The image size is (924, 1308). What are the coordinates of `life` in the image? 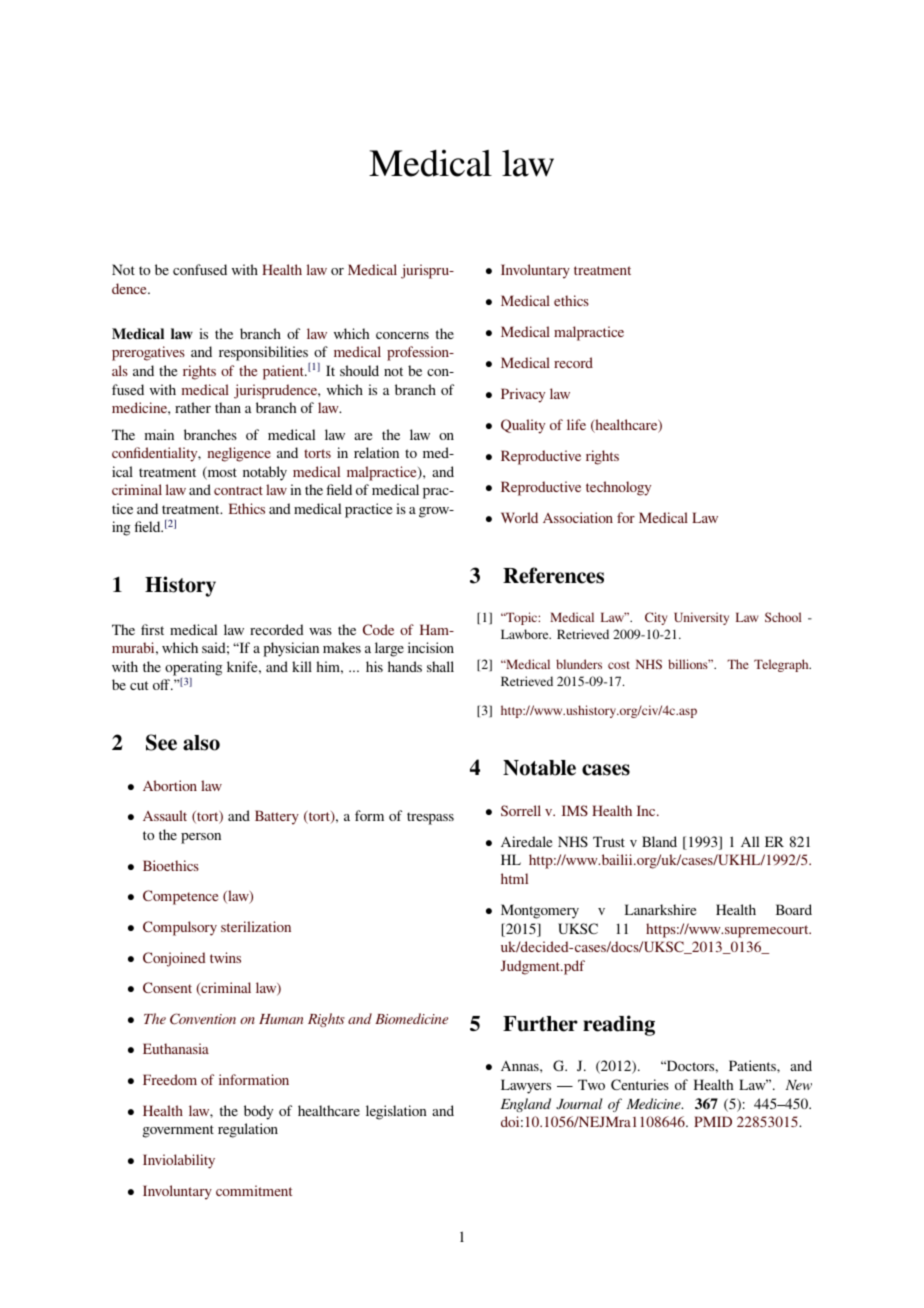 It's located at (576, 424).
